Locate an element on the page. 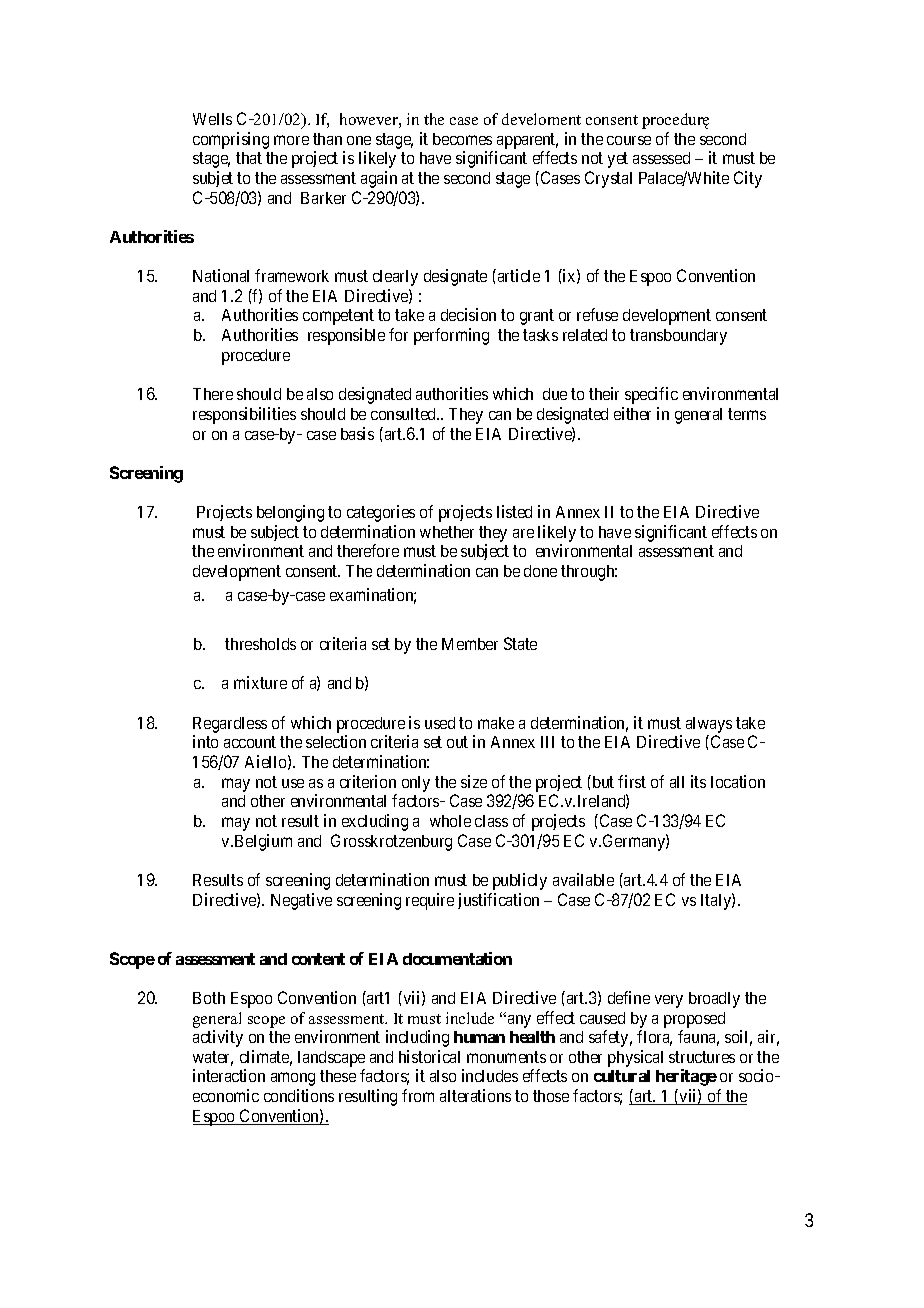 This page has height=1308, width=924. more is located at coordinates (291, 140).
